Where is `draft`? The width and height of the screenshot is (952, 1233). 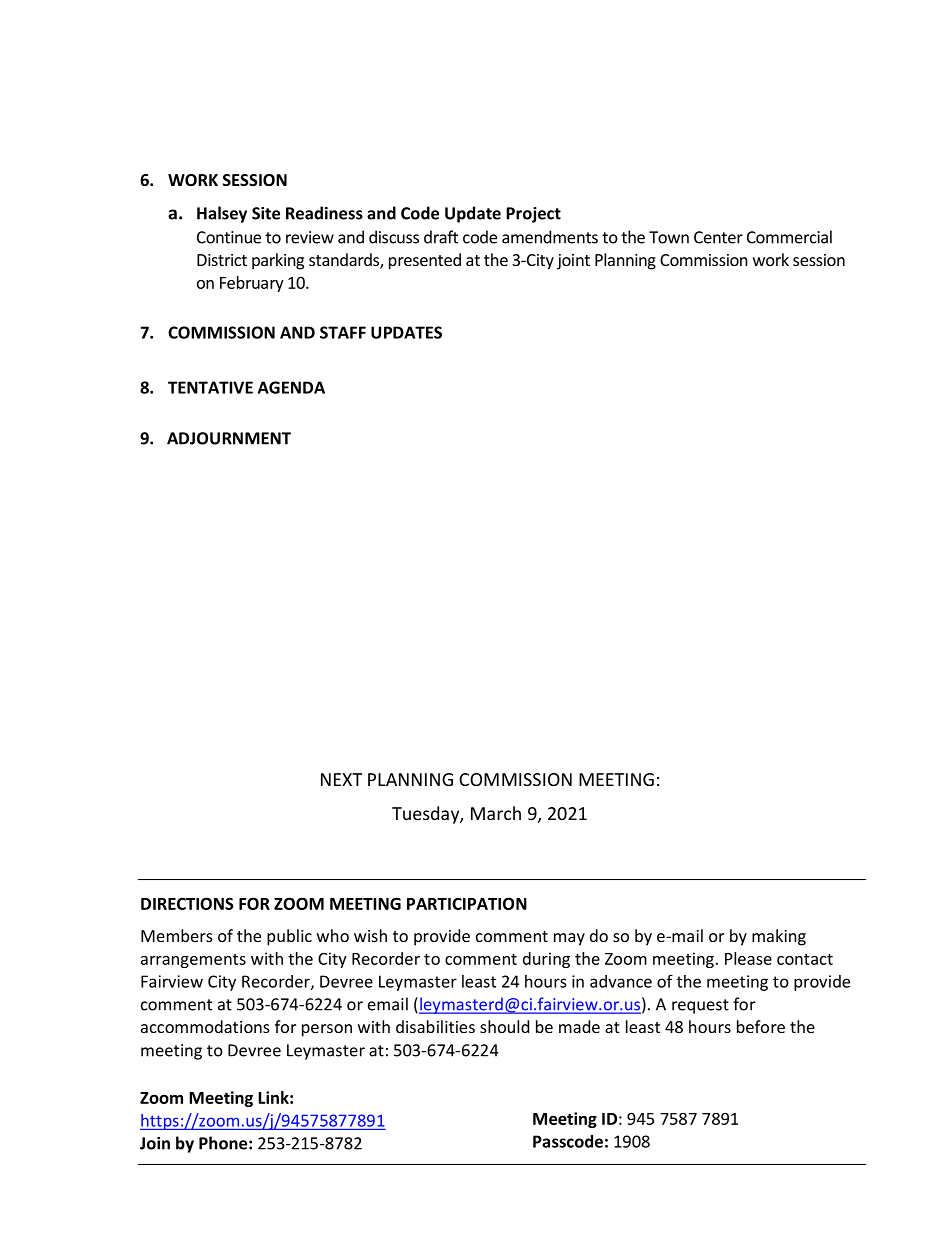 draft is located at coordinates (441, 237).
